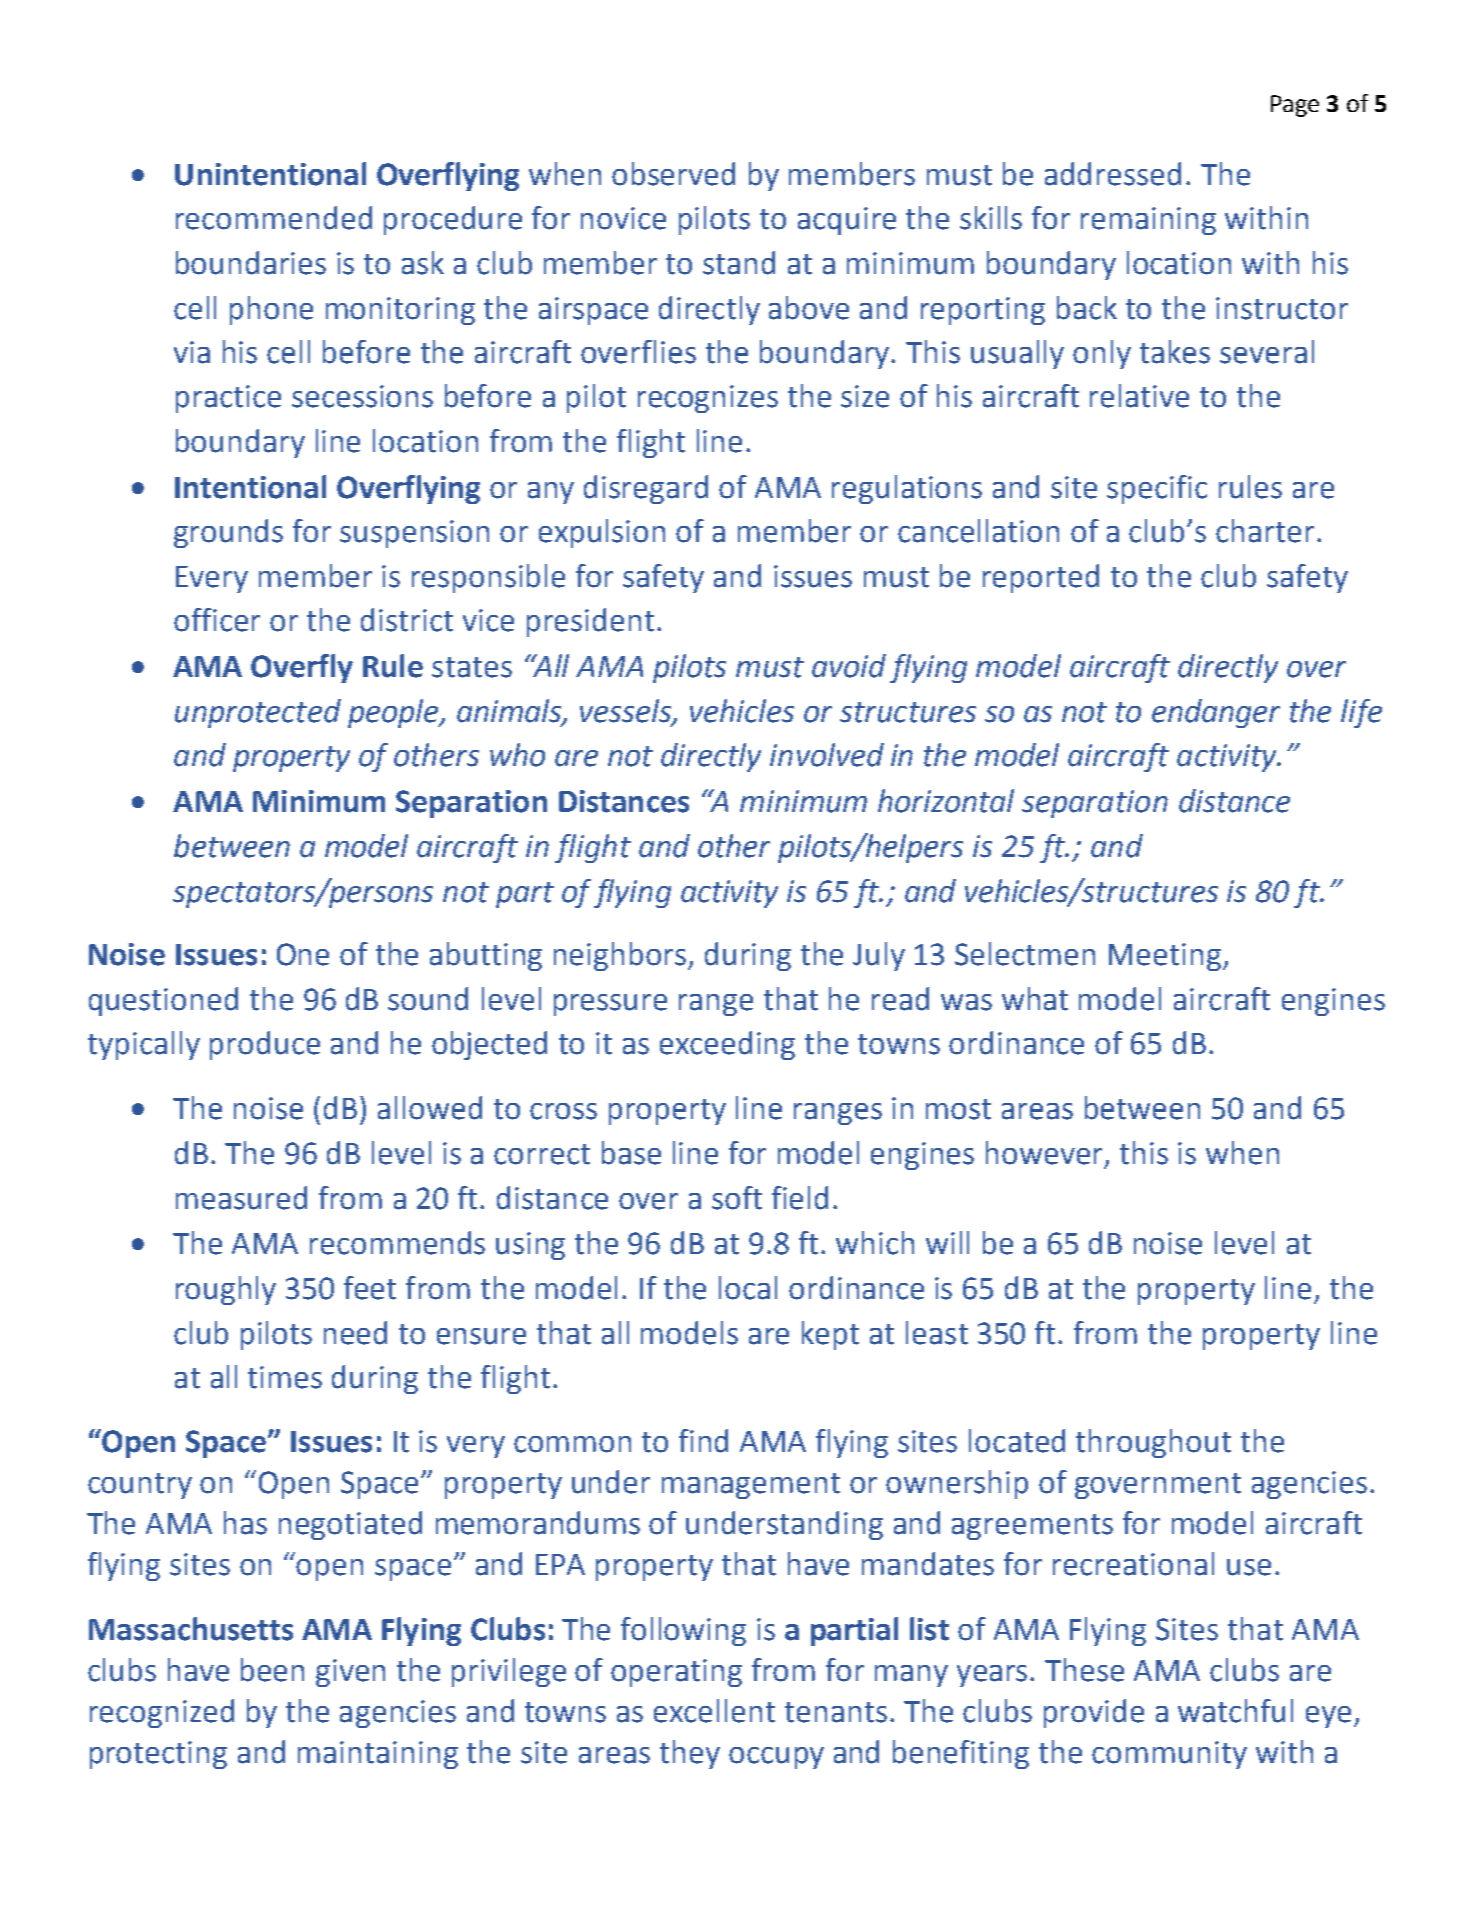 Image resolution: width=1474 pixels, height=1908 pixels. What do you see at coordinates (274, 218) in the image?
I see `recommended` at bounding box center [274, 218].
